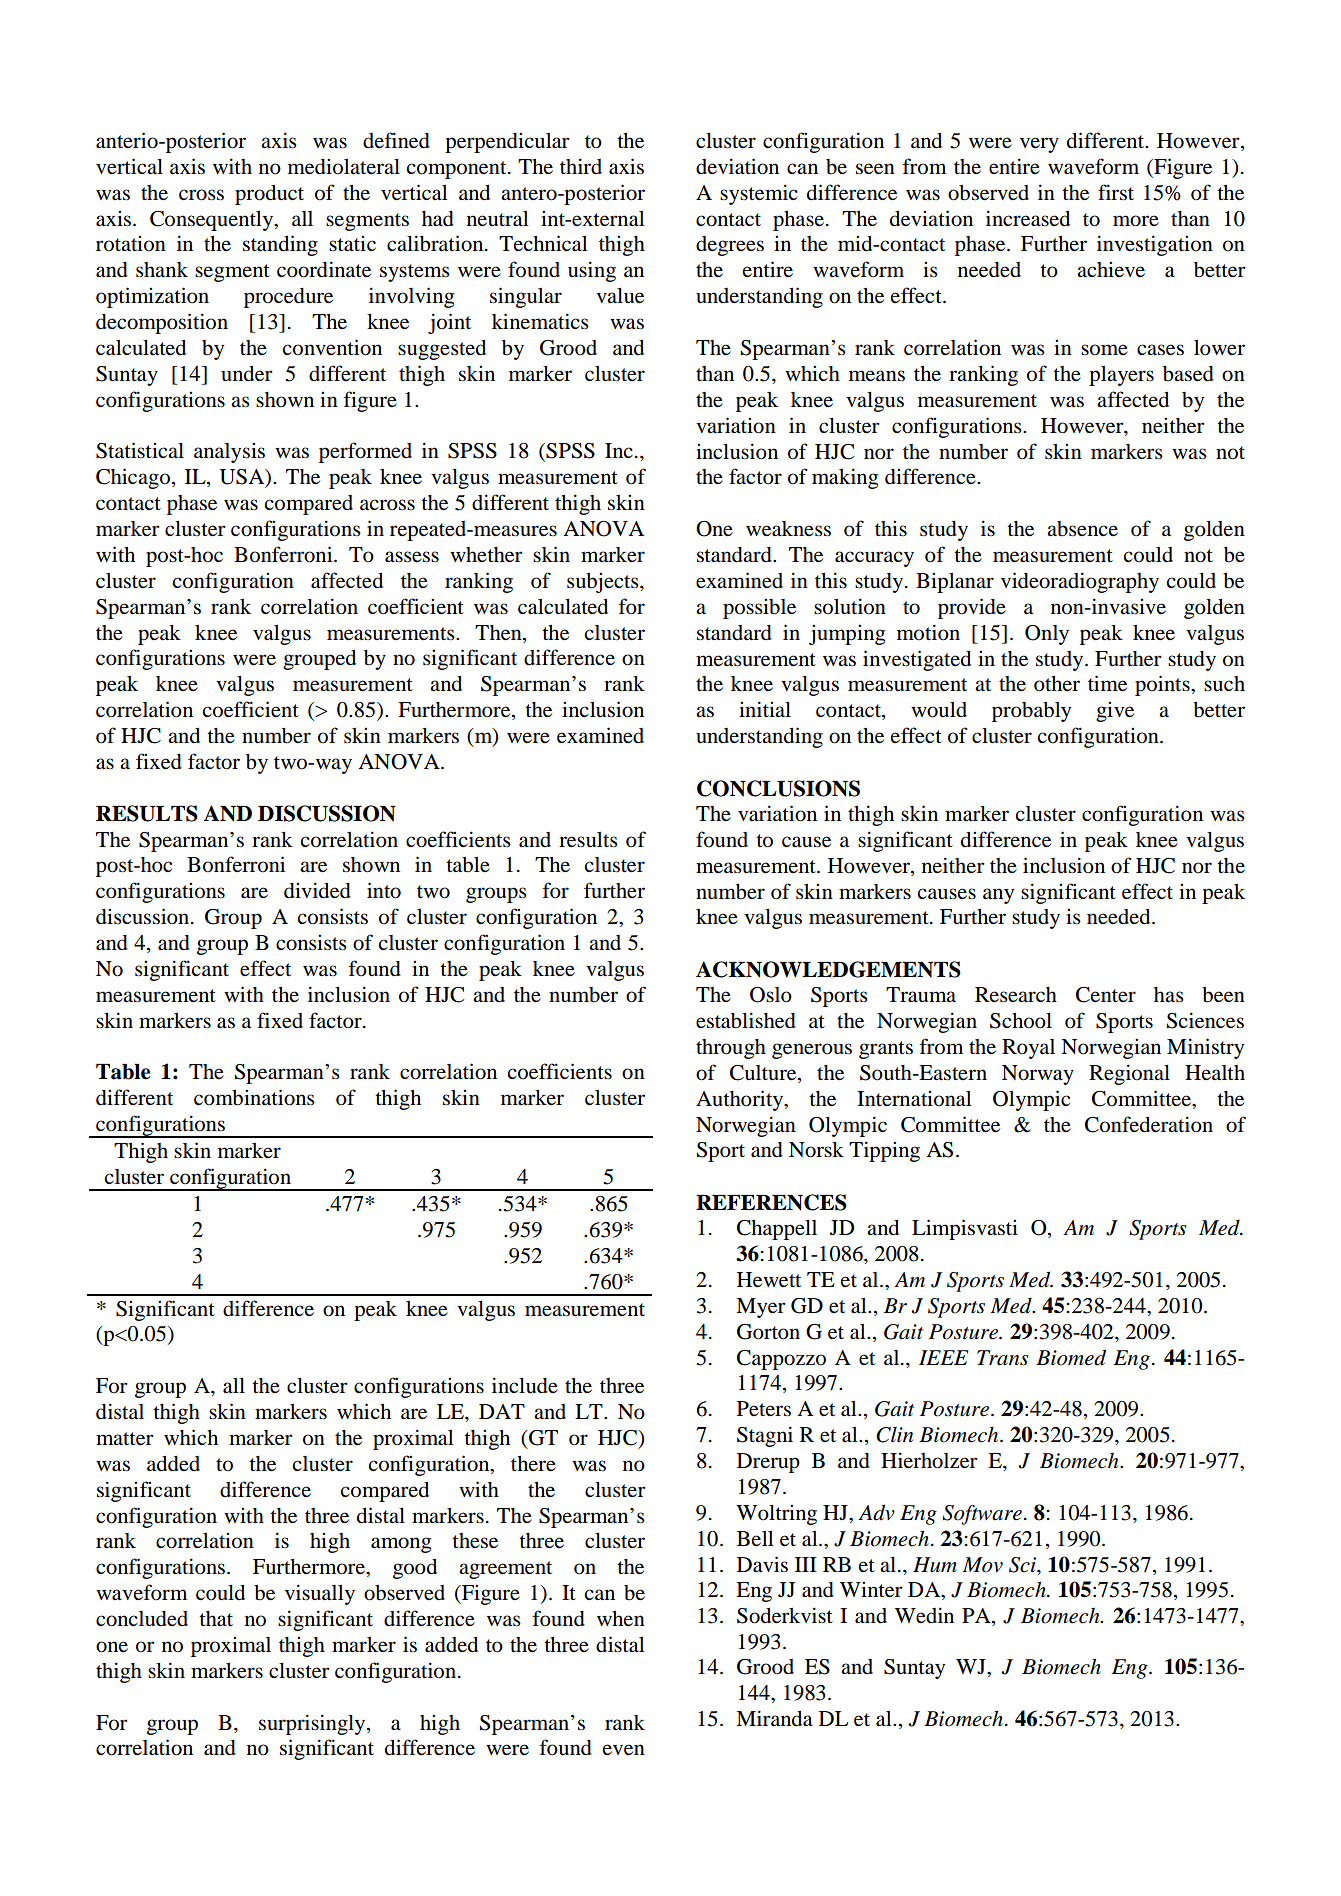 Image resolution: width=1341 pixels, height=1896 pixels. Describe the element at coordinates (269, 195) in the image. I see `product` at that location.
